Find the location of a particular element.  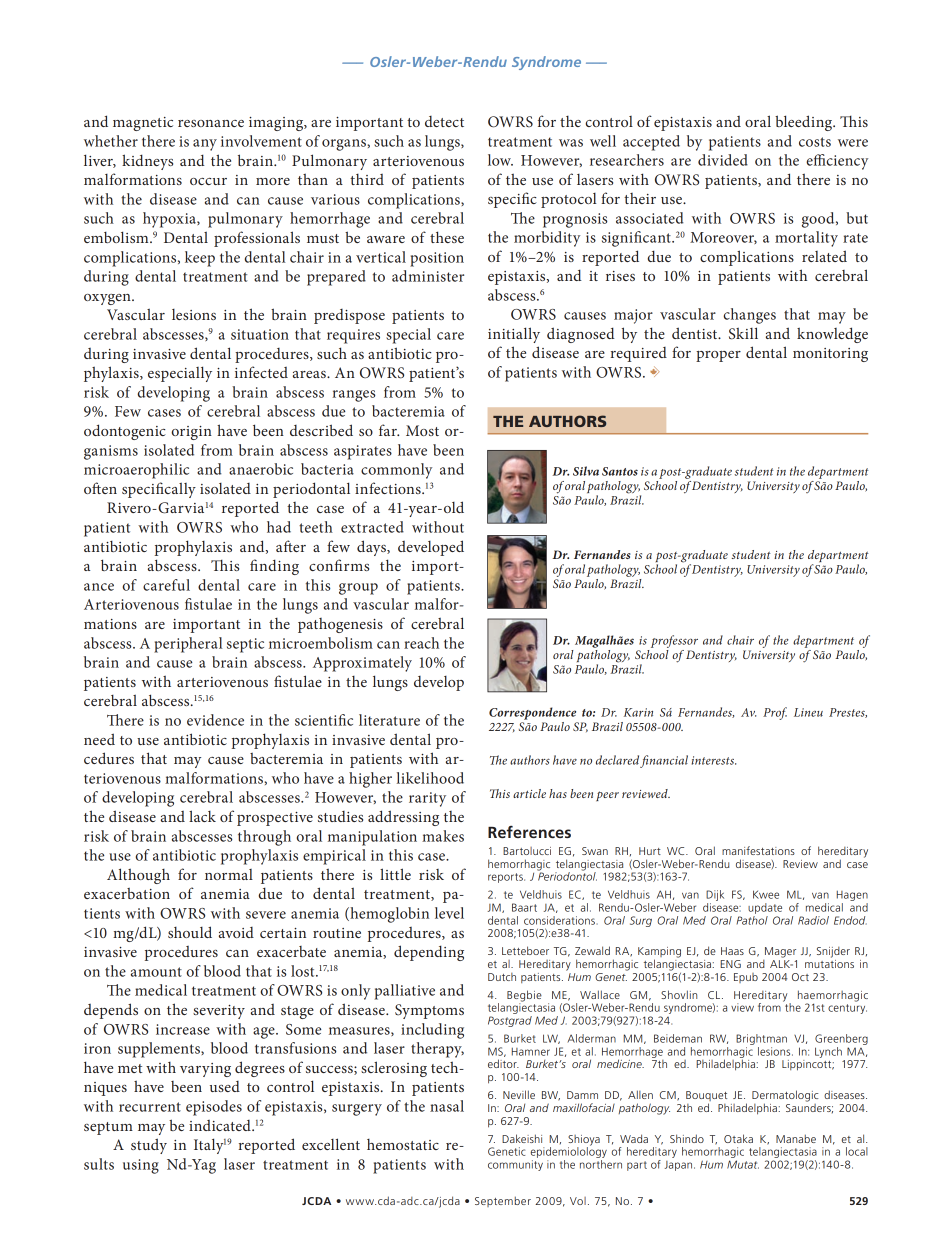

manifestations is located at coordinates (758, 850).
